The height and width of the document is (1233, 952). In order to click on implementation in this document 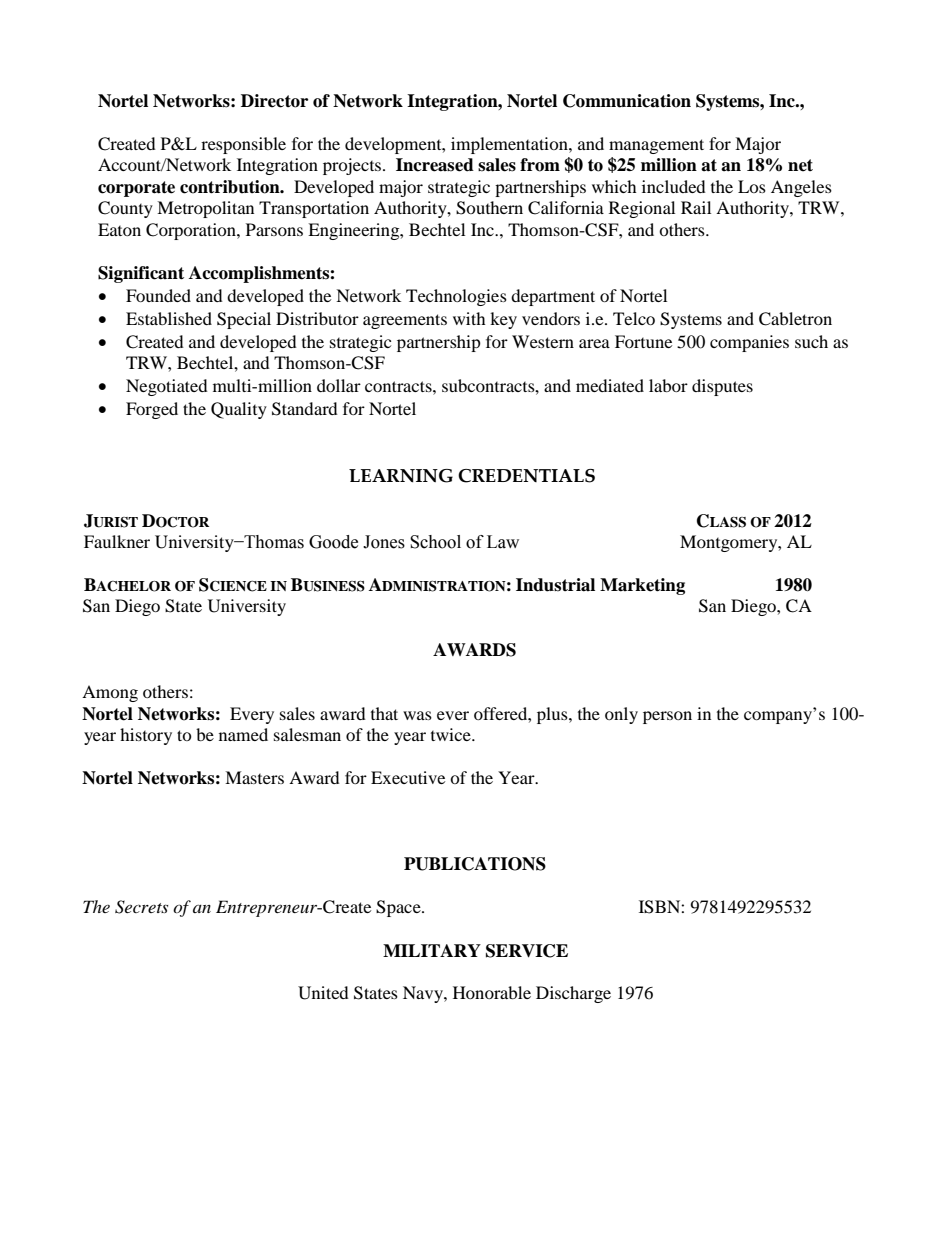, I will do `click(510, 145)`.
